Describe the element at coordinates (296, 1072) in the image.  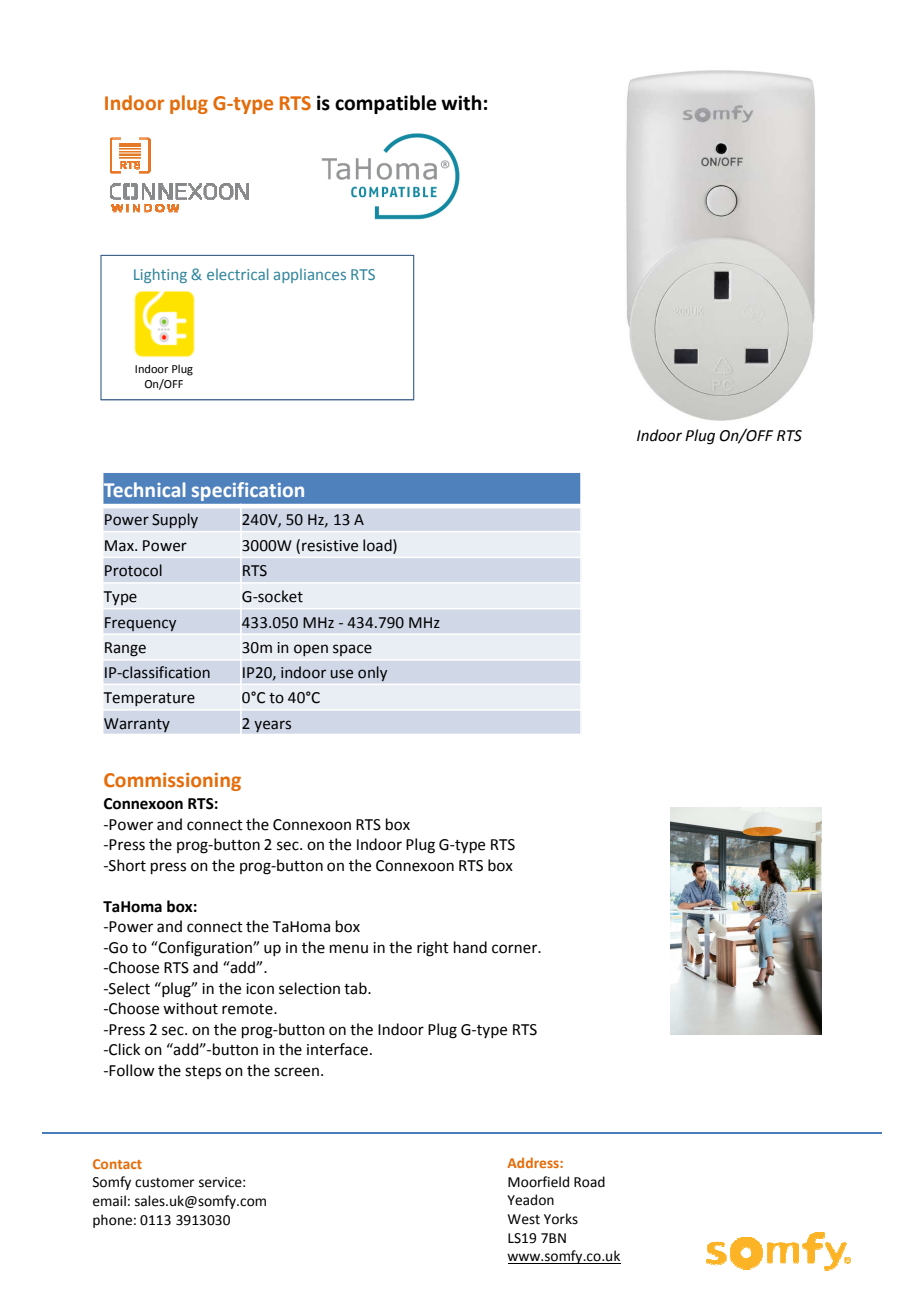
I see `screen` at that location.
